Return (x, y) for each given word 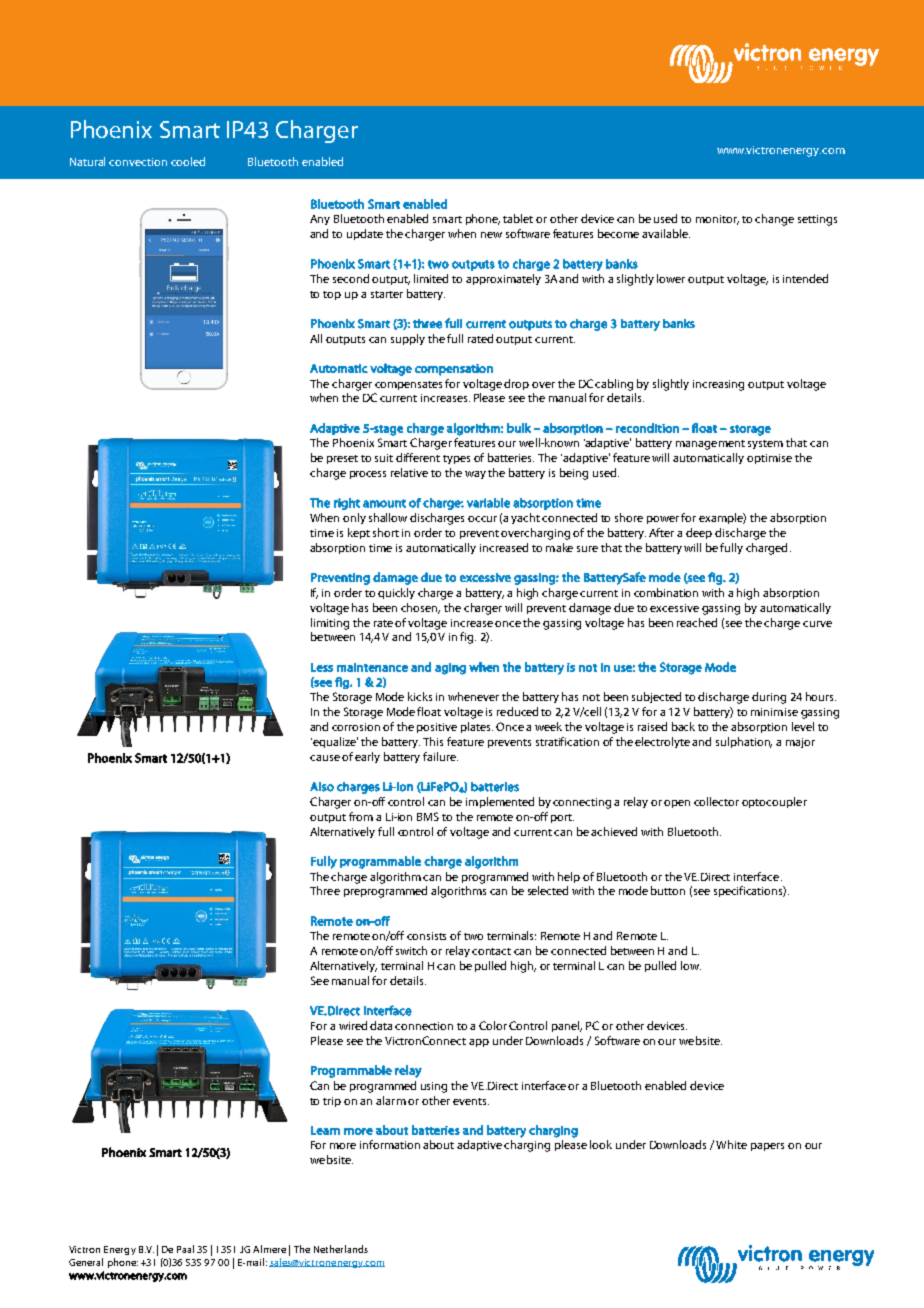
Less (322, 667)
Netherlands (341, 1249)
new (491, 235)
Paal (185, 1249)
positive (437, 728)
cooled (188, 161)
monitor (717, 220)
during (769, 698)
